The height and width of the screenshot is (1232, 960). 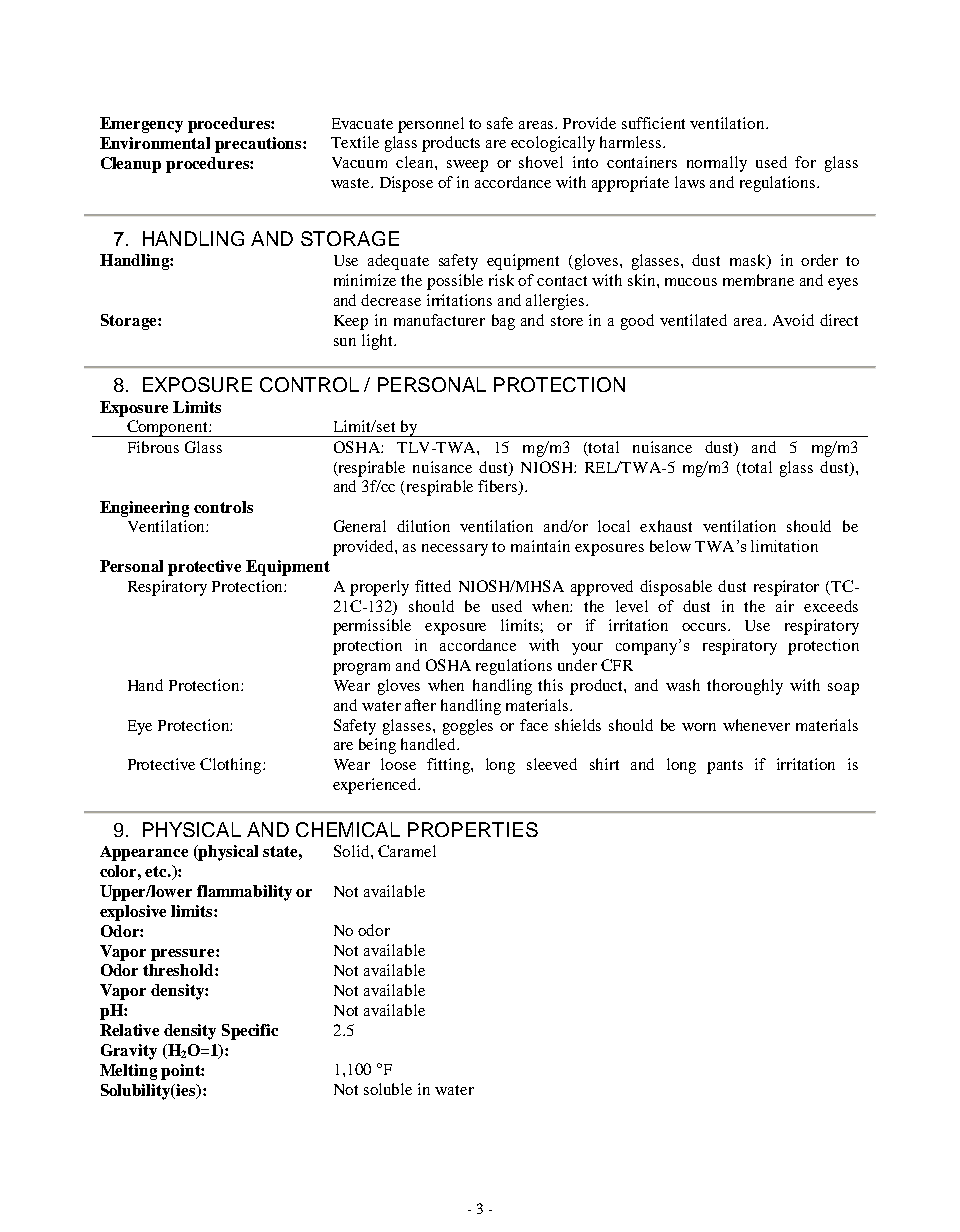 I want to click on precautions, so click(x=259, y=145).
